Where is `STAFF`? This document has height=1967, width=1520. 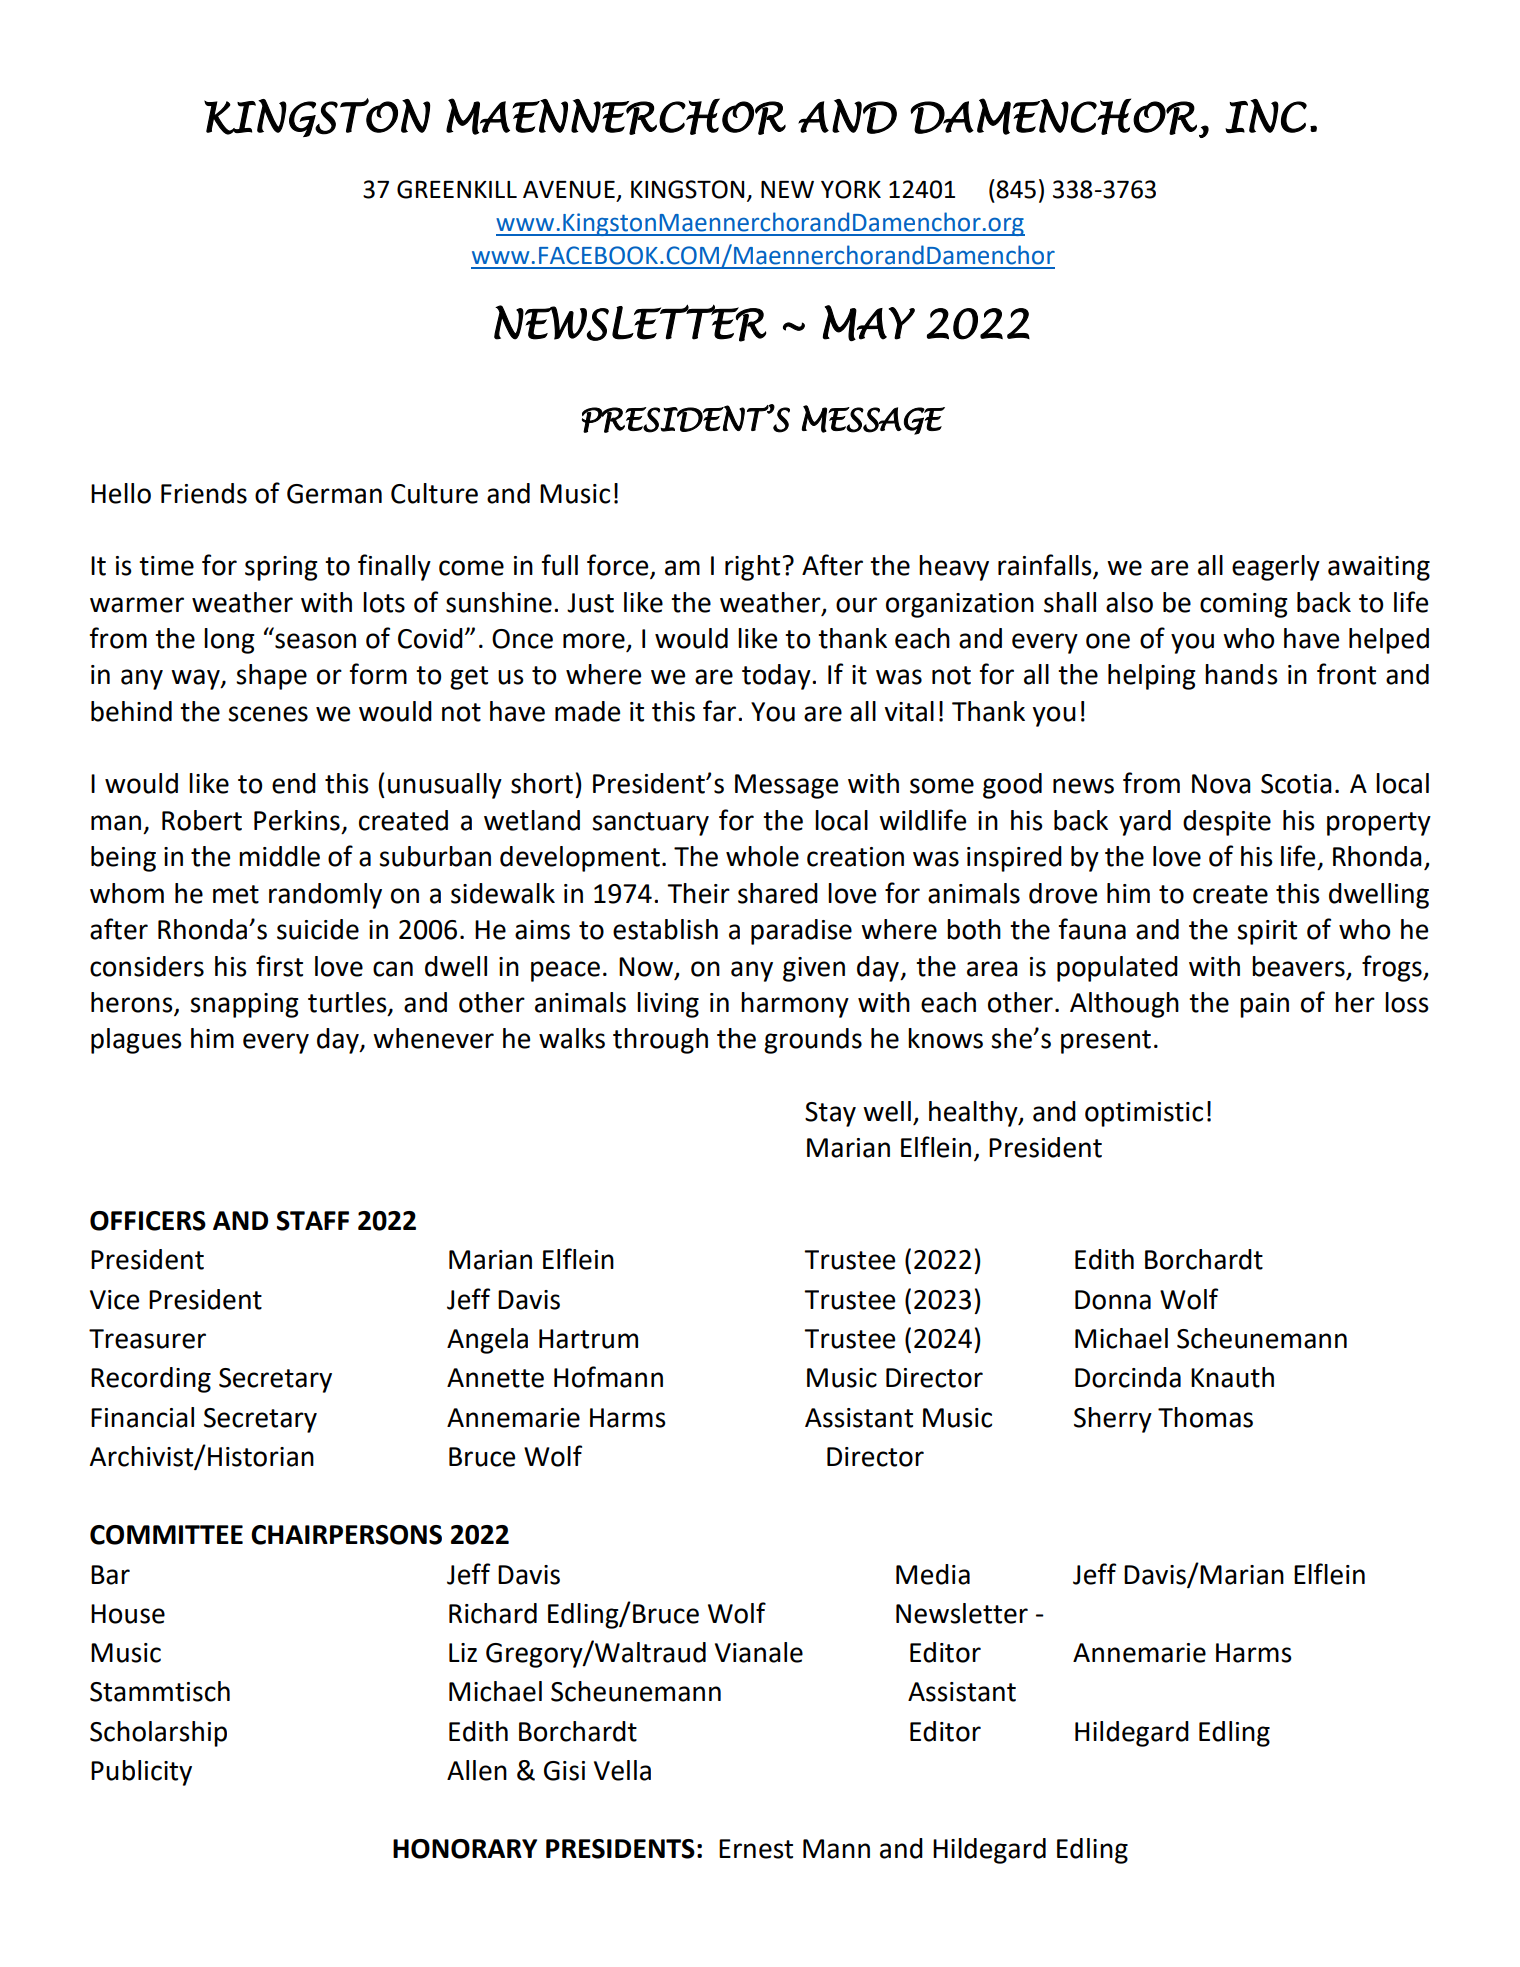
STAFF is located at coordinates (313, 1221).
